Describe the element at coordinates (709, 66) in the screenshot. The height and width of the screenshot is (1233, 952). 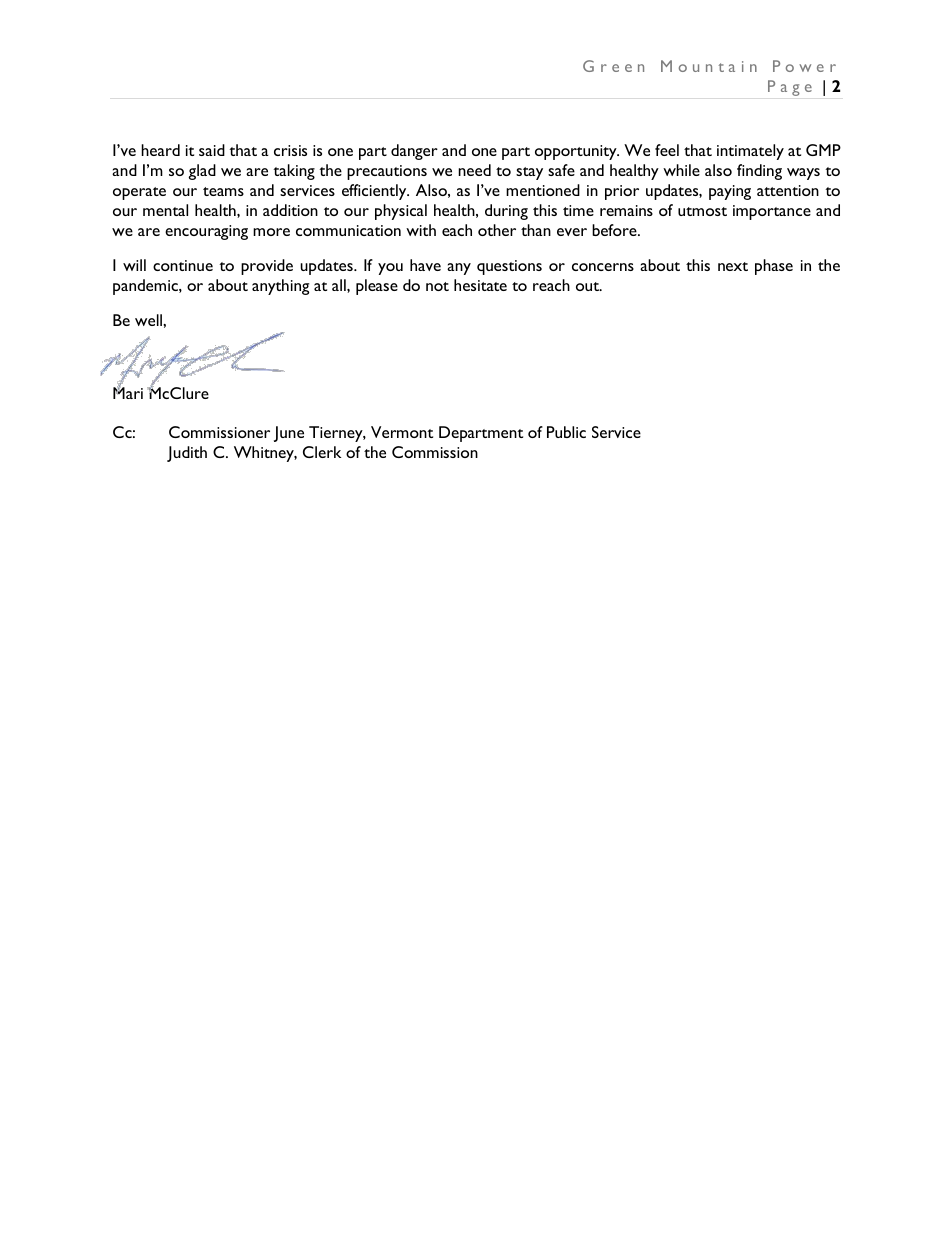
I see `Mountain` at that location.
